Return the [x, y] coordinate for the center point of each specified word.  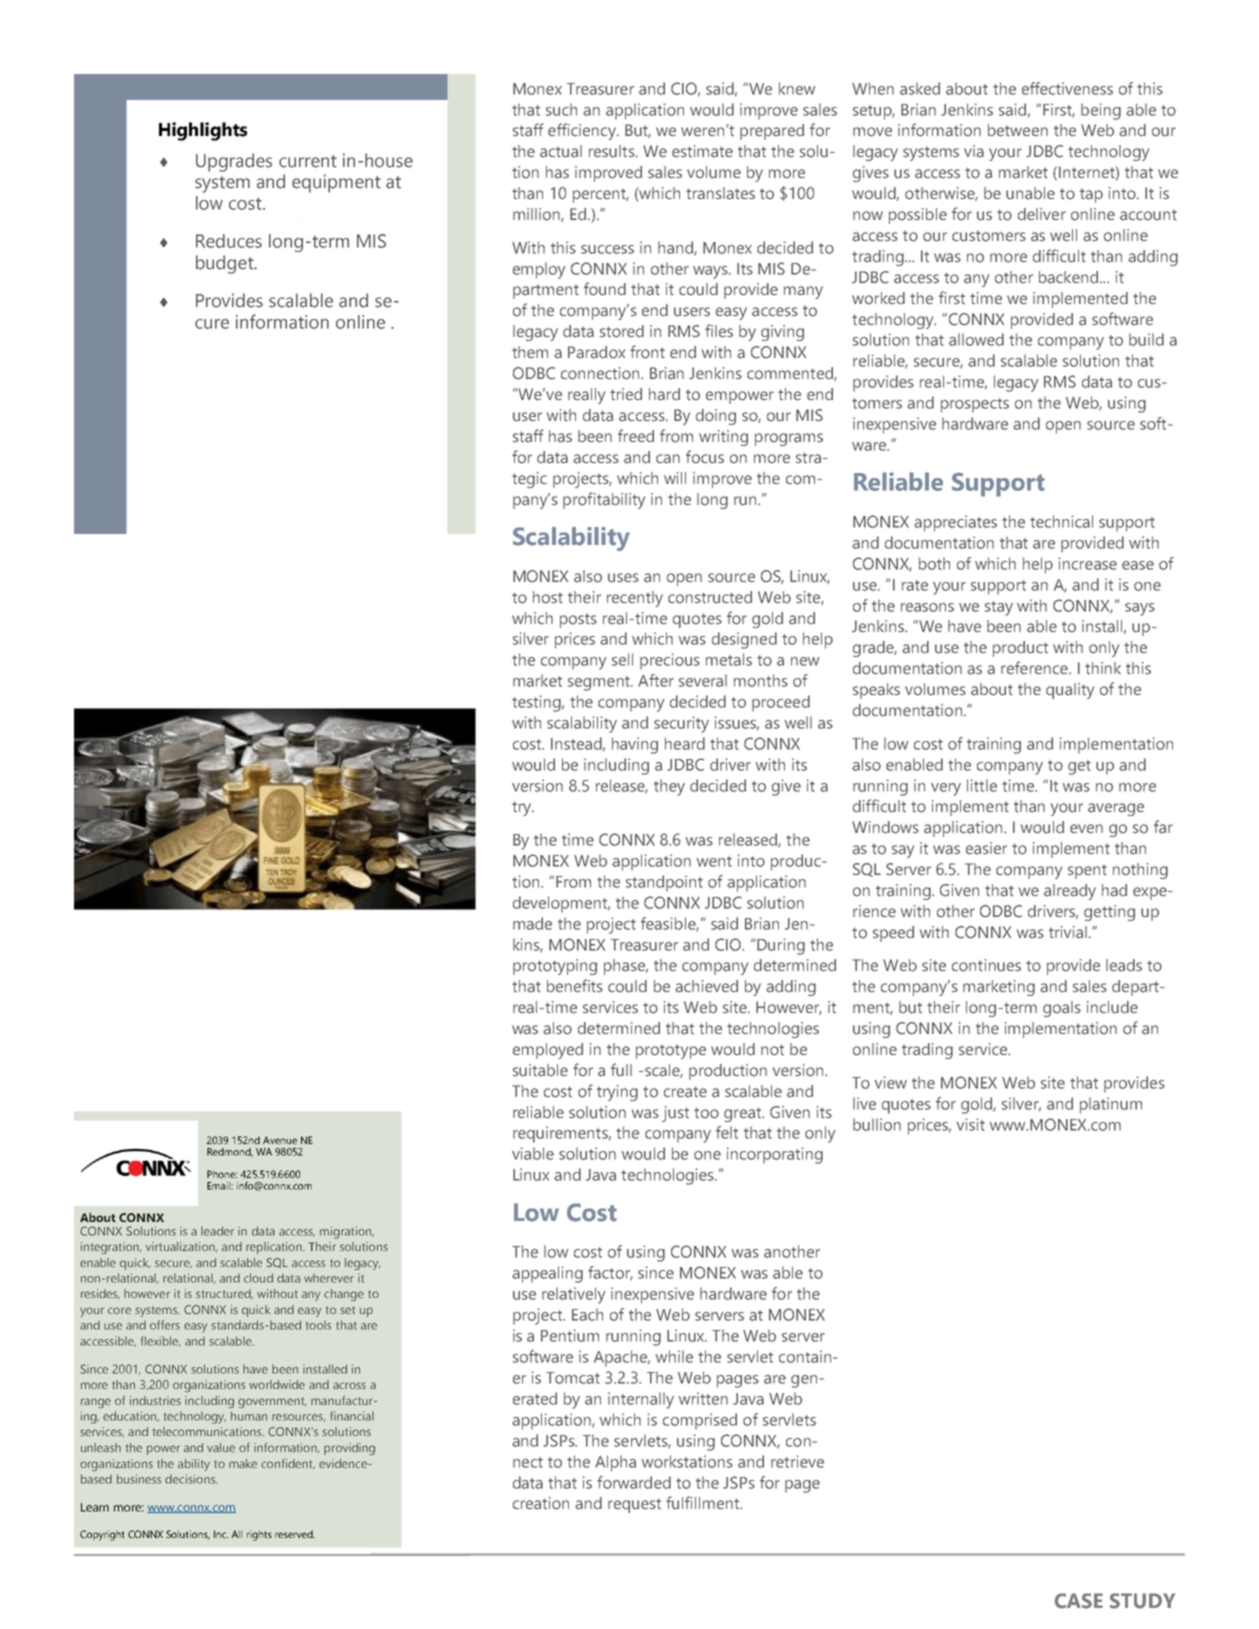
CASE [1078, 1601]
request [634, 1505]
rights [259, 1535]
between [1018, 130]
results [613, 151]
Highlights [203, 131]
